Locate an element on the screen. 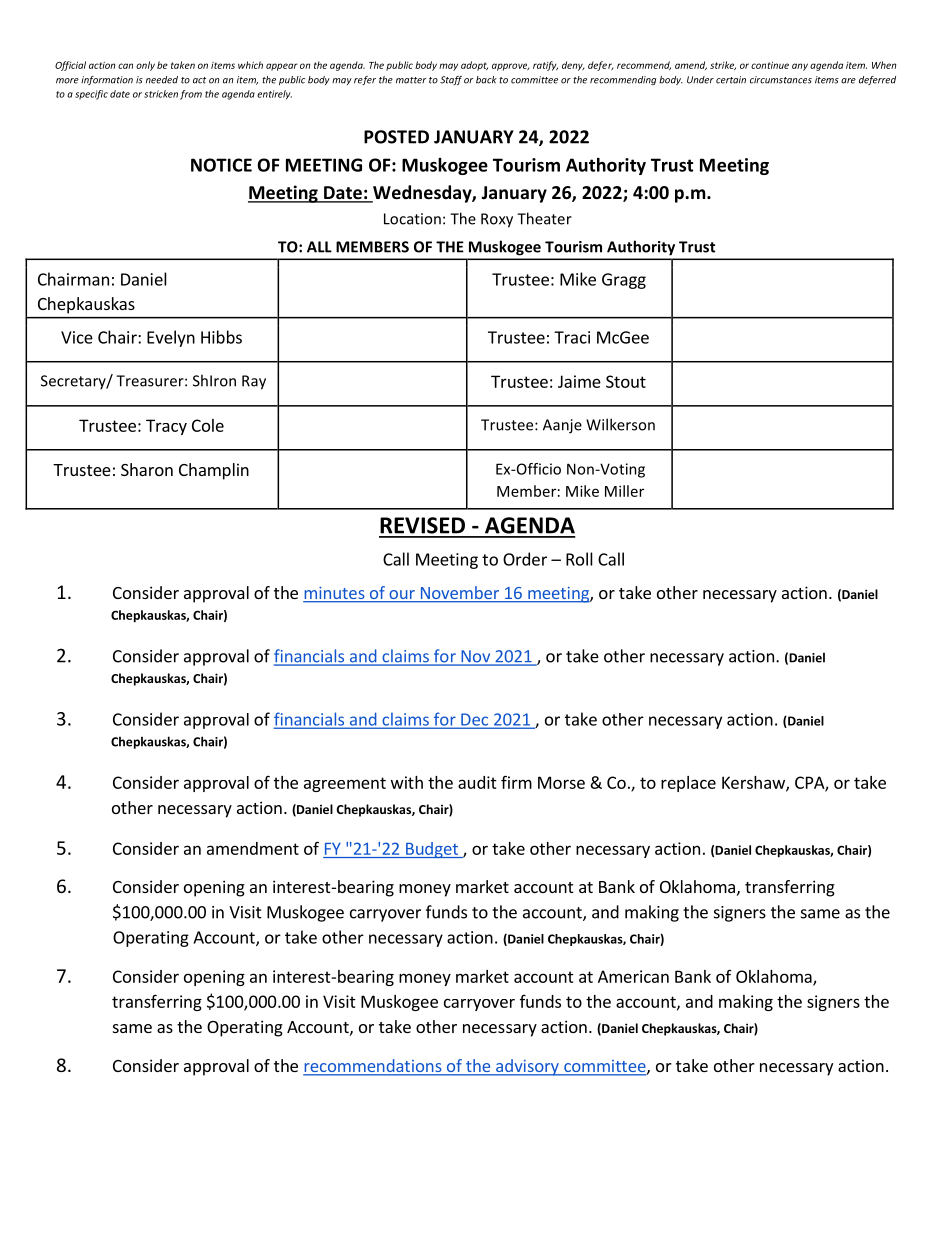  back is located at coordinates (486, 80).
